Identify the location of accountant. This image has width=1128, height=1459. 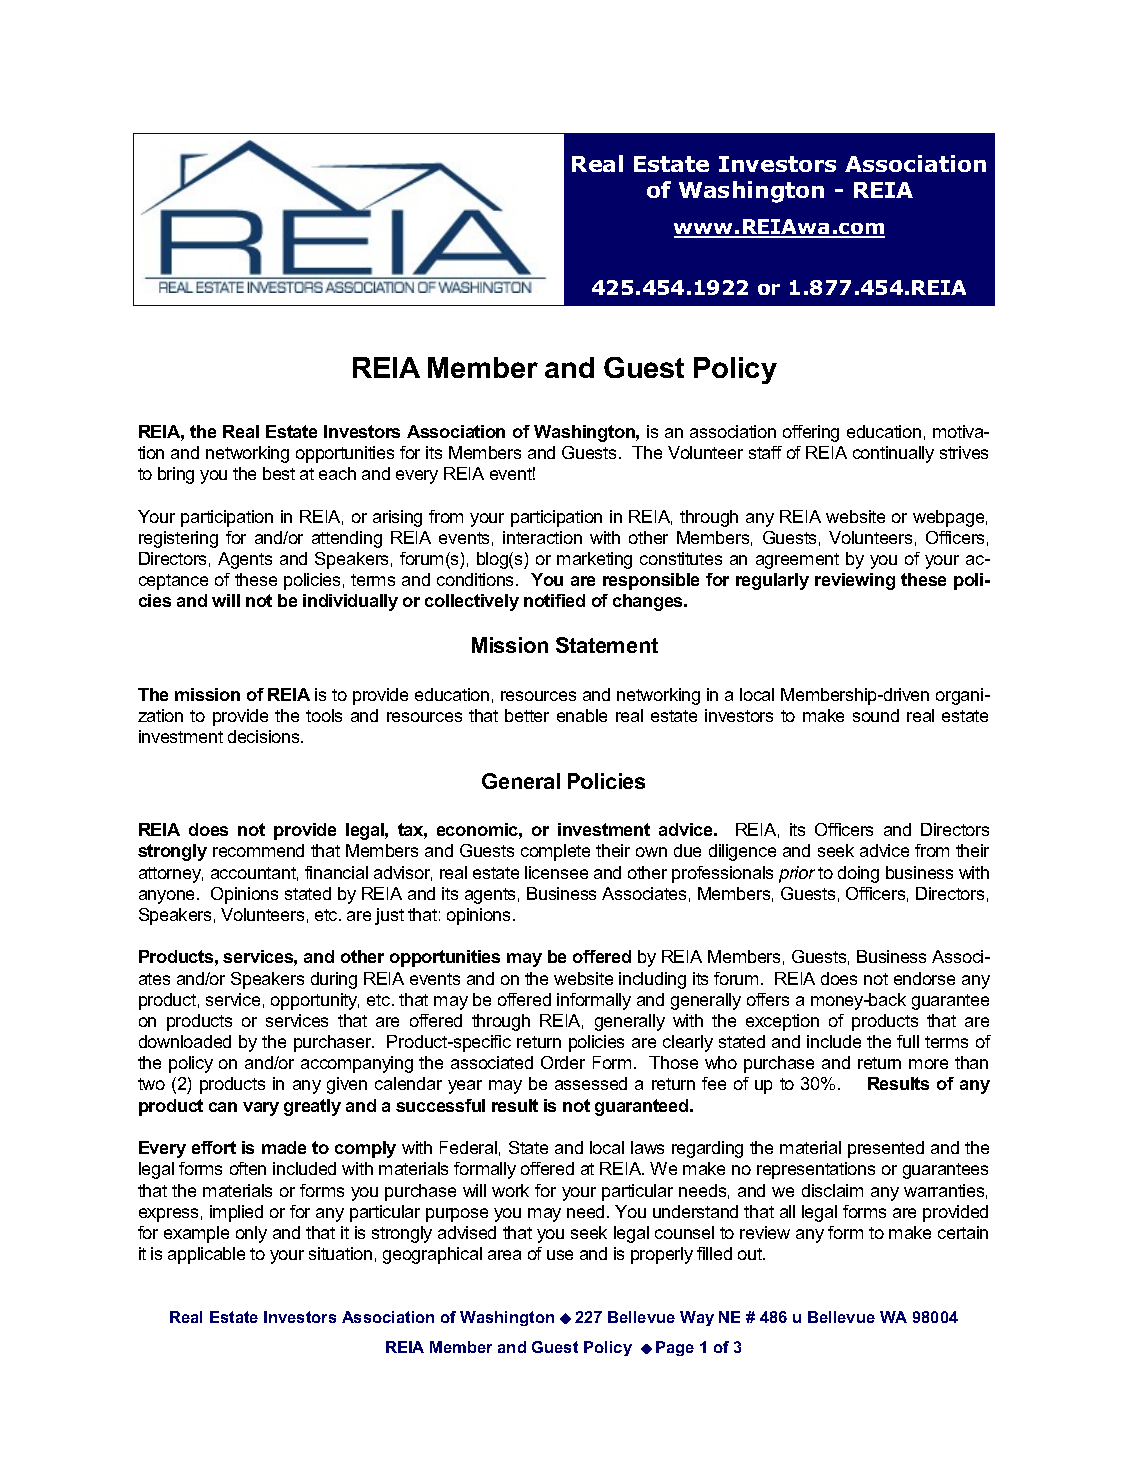
(254, 874).
